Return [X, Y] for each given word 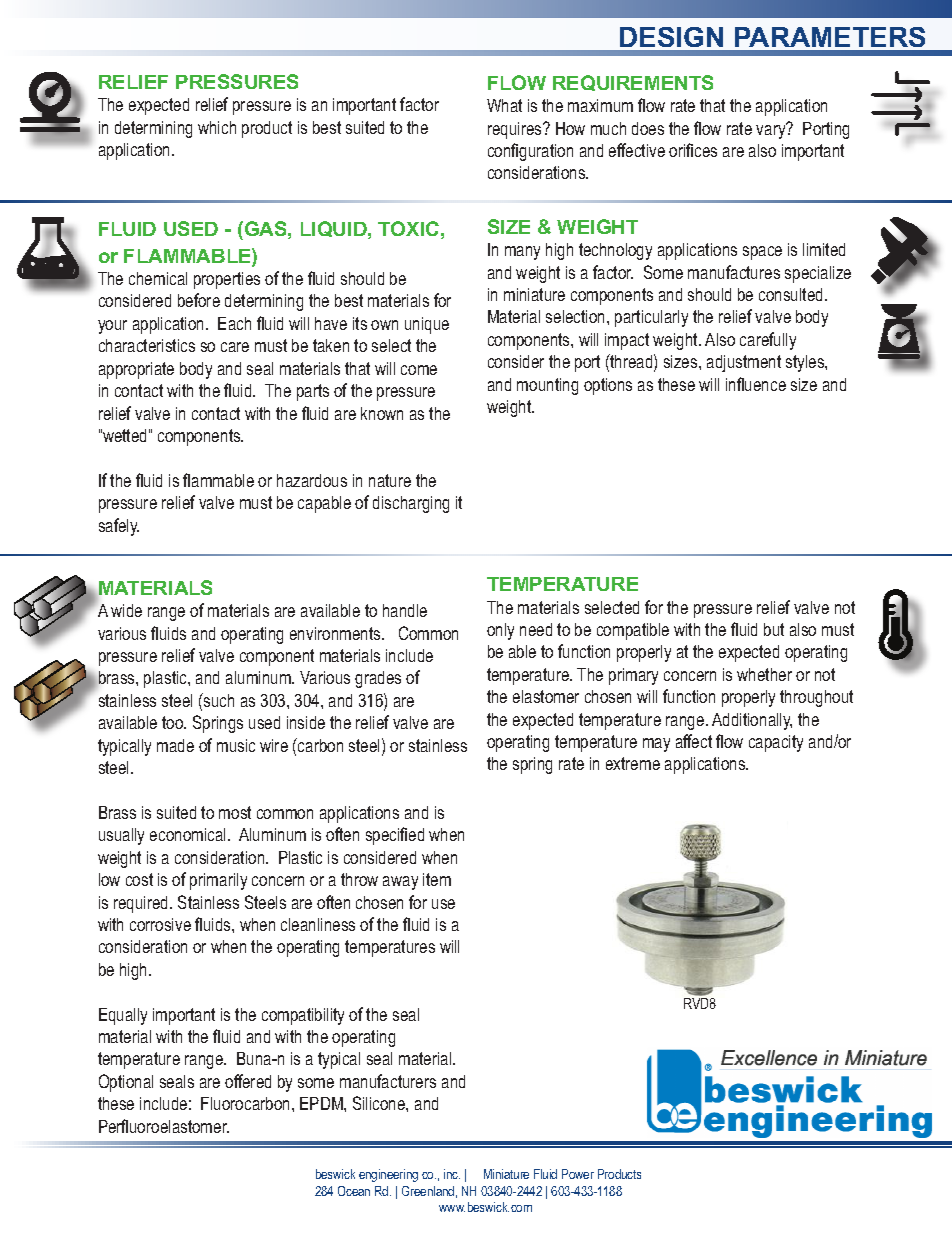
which [217, 127]
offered [248, 1081]
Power [578, 1174]
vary [772, 130]
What [504, 105]
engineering [388, 1175]
